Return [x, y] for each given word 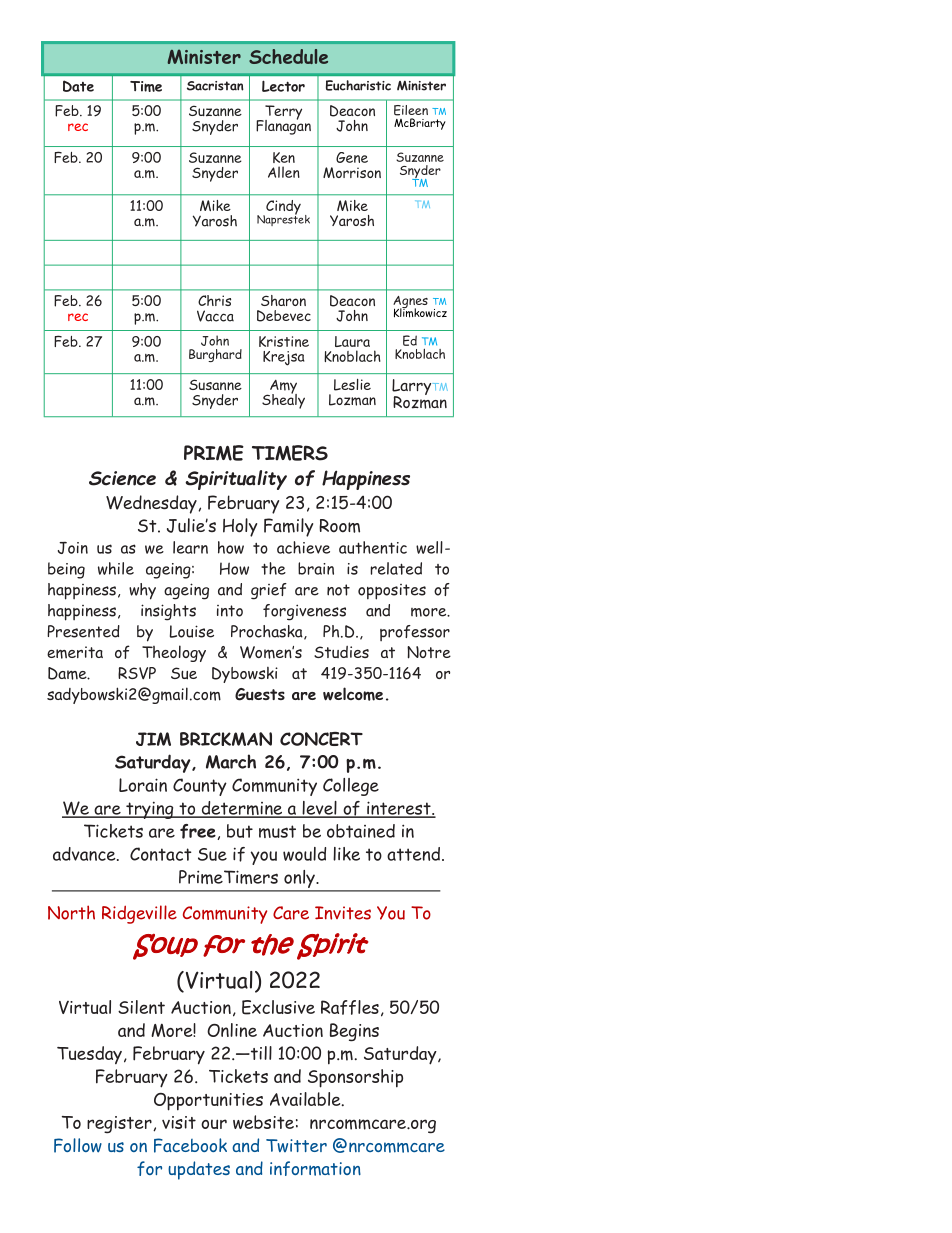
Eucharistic [358, 85]
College [351, 787]
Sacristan [215, 86]
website [263, 1122]
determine [242, 809]
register [120, 1124]
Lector [283, 86]
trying [150, 810]
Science [122, 478]
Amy [282, 388]
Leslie [352, 385]
